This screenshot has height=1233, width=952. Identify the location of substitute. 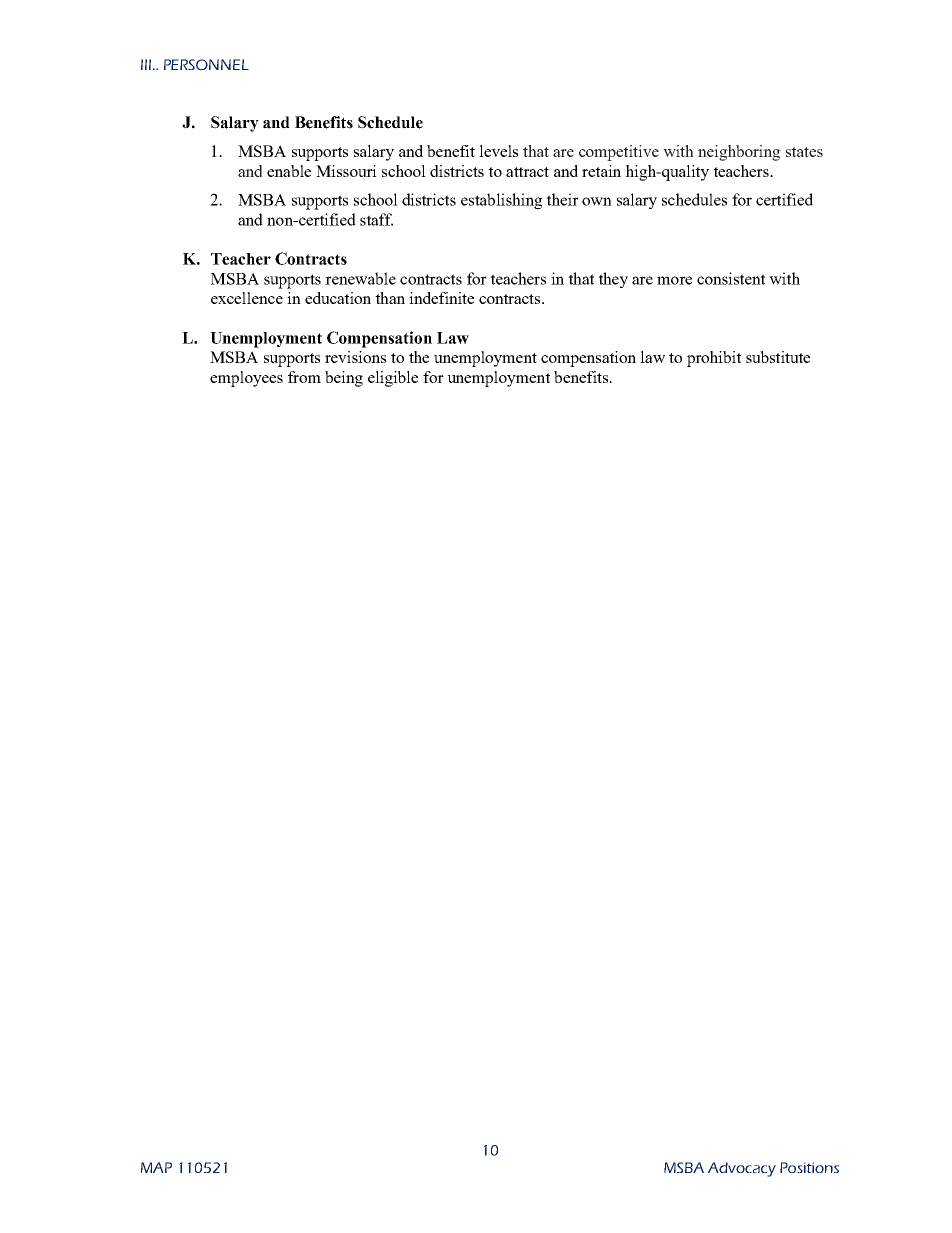
(778, 357).
